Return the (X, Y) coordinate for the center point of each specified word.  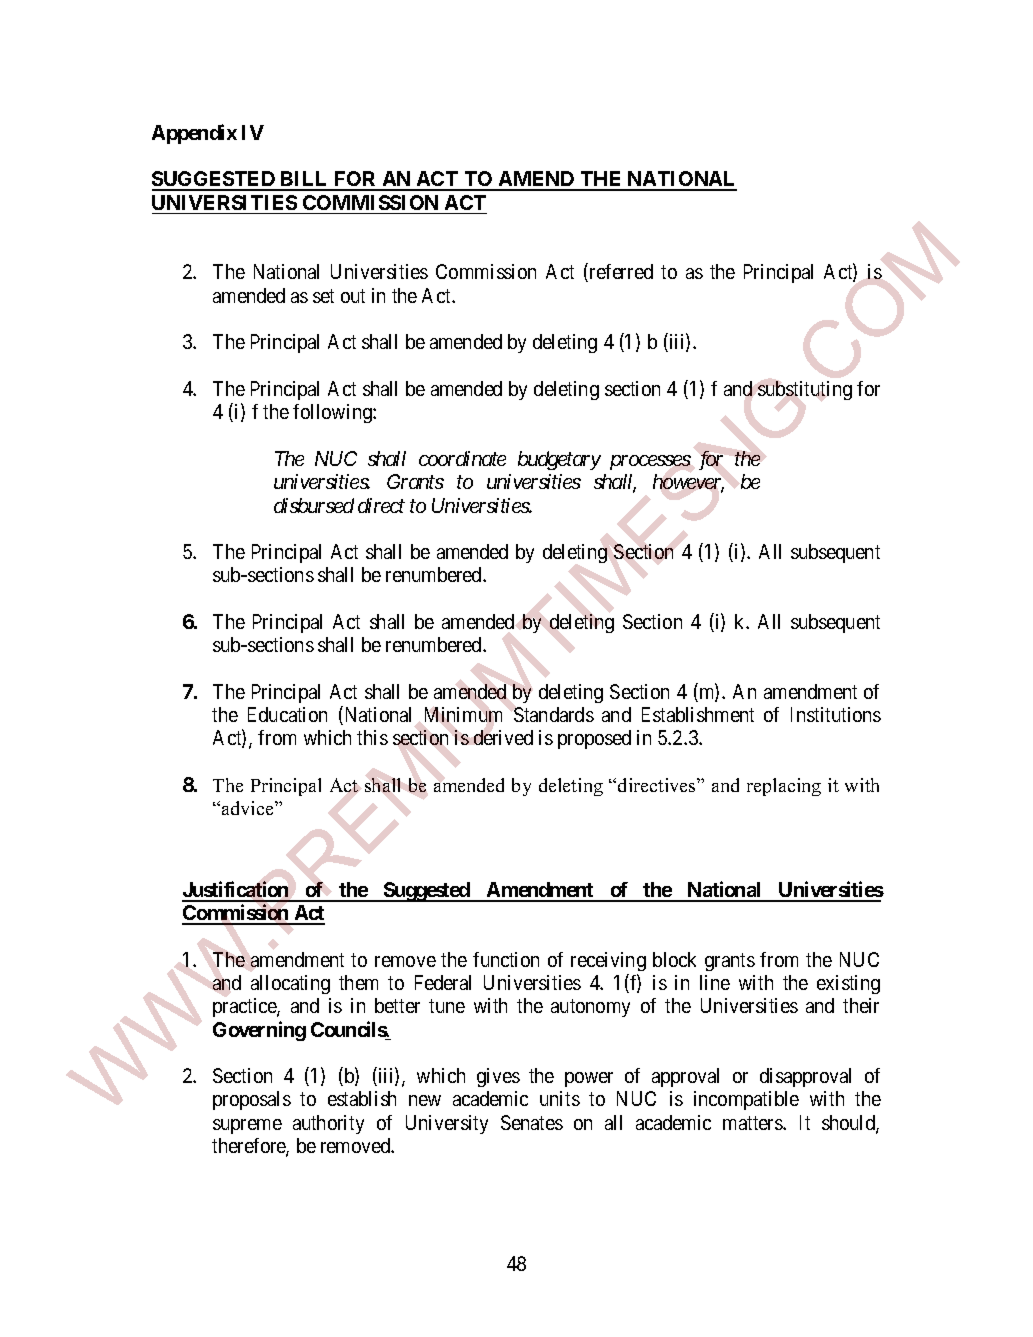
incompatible (746, 1100)
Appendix (194, 134)
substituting (805, 390)
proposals (252, 1100)
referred (620, 273)
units (560, 1098)
